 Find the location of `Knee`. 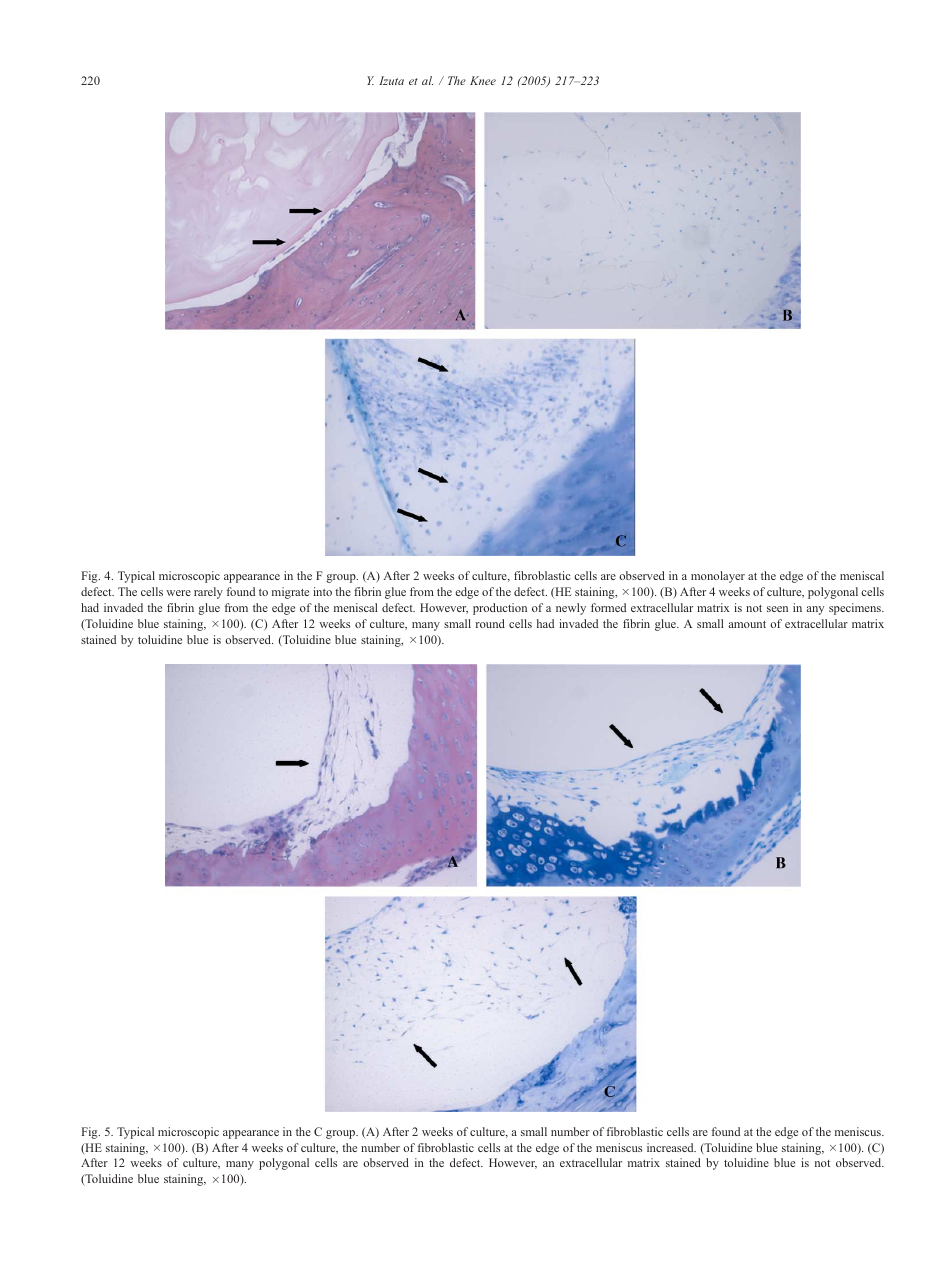

Knee is located at coordinates (483, 80).
